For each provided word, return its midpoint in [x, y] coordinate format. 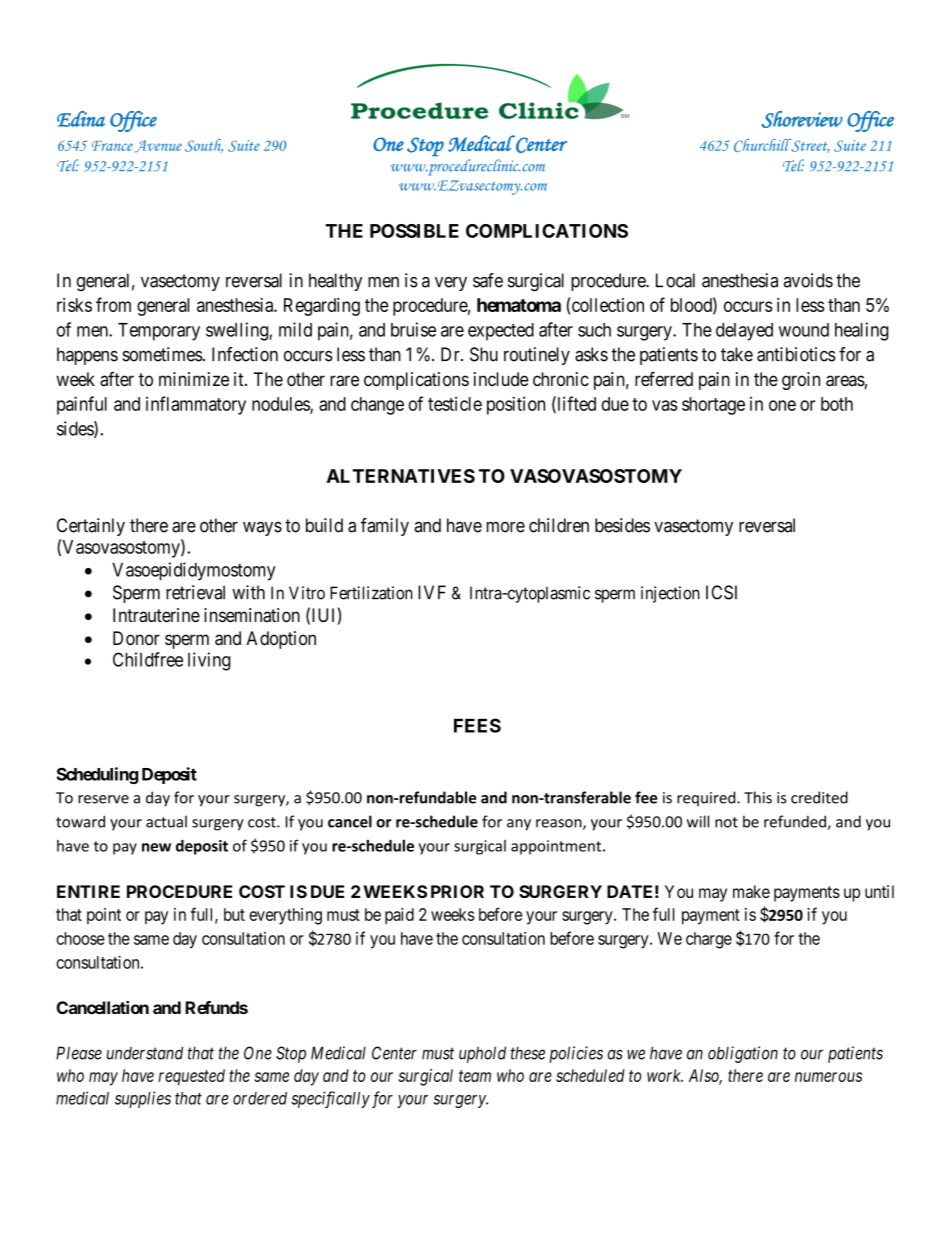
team [475, 1076]
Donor [136, 638]
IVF [432, 592]
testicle [455, 403]
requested [191, 1077]
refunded [796, 822]
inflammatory [196, 405]
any [519, 825]
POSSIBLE [414, 231]
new [156, 847]
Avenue [158, 146]
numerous [828, 1077]
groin [801, 381]
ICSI [721, 592]
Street [809, 146]
